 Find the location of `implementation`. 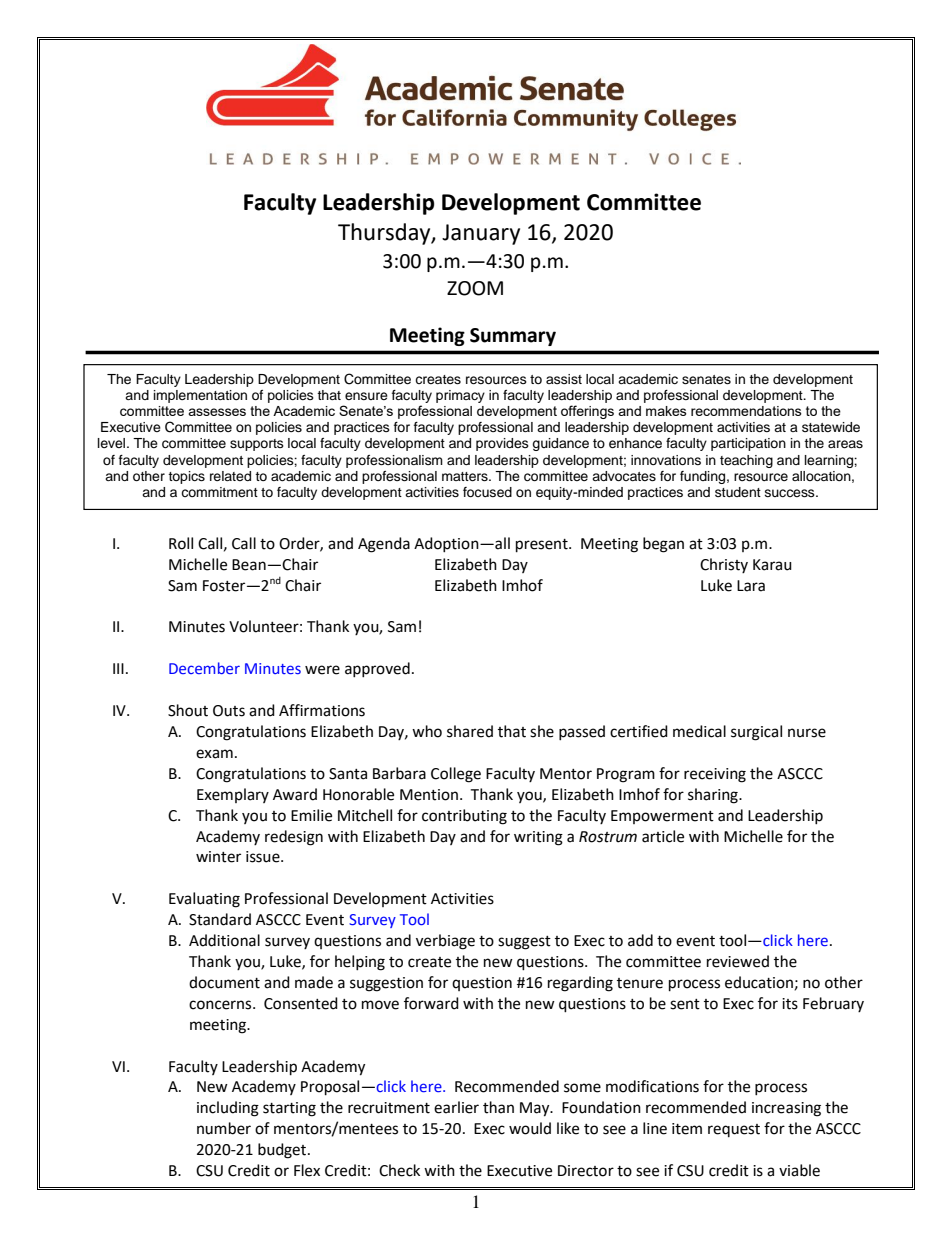

implementation is located at coordinates (200, 396).
